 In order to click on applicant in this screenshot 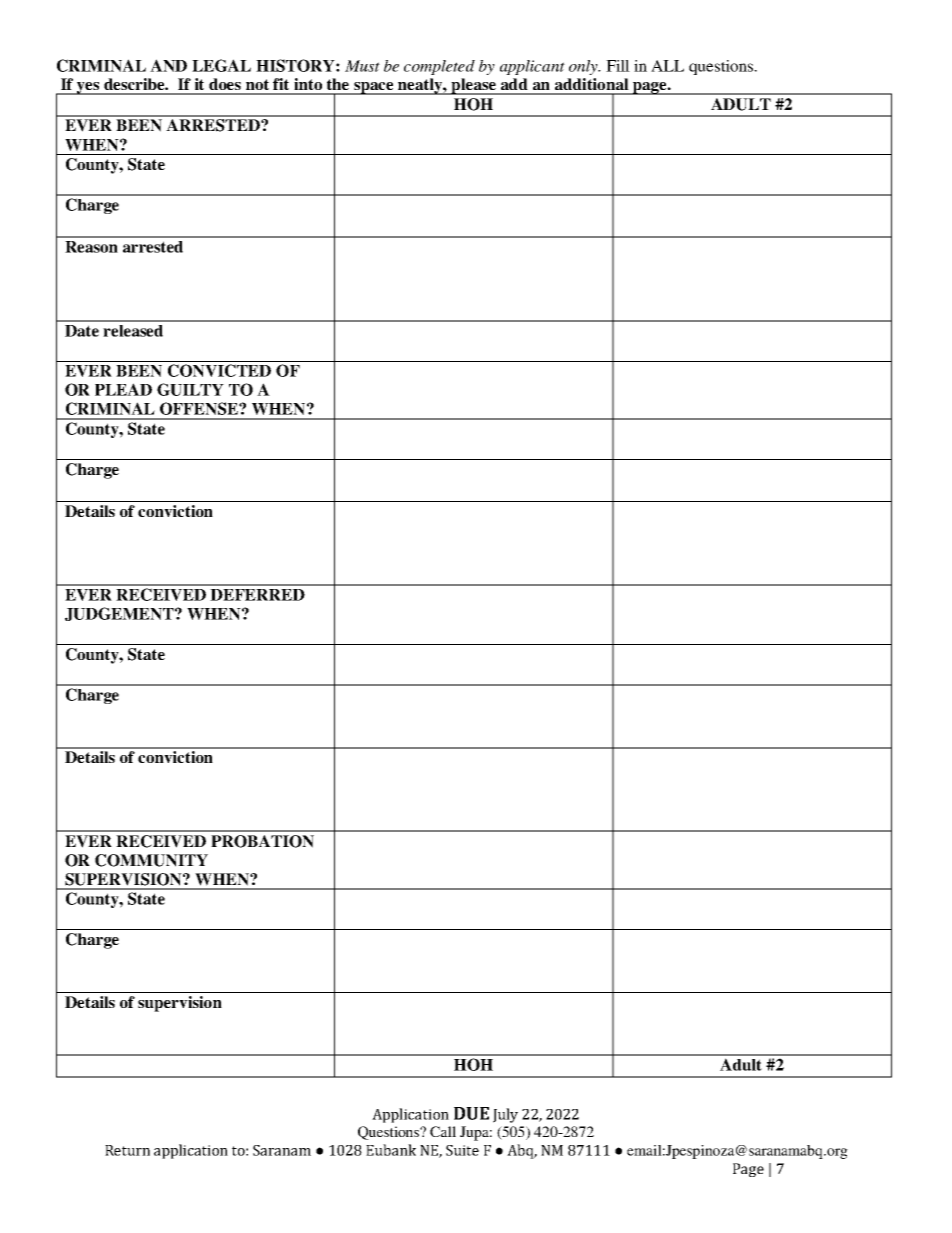, I will do `click(532, 67)`.
